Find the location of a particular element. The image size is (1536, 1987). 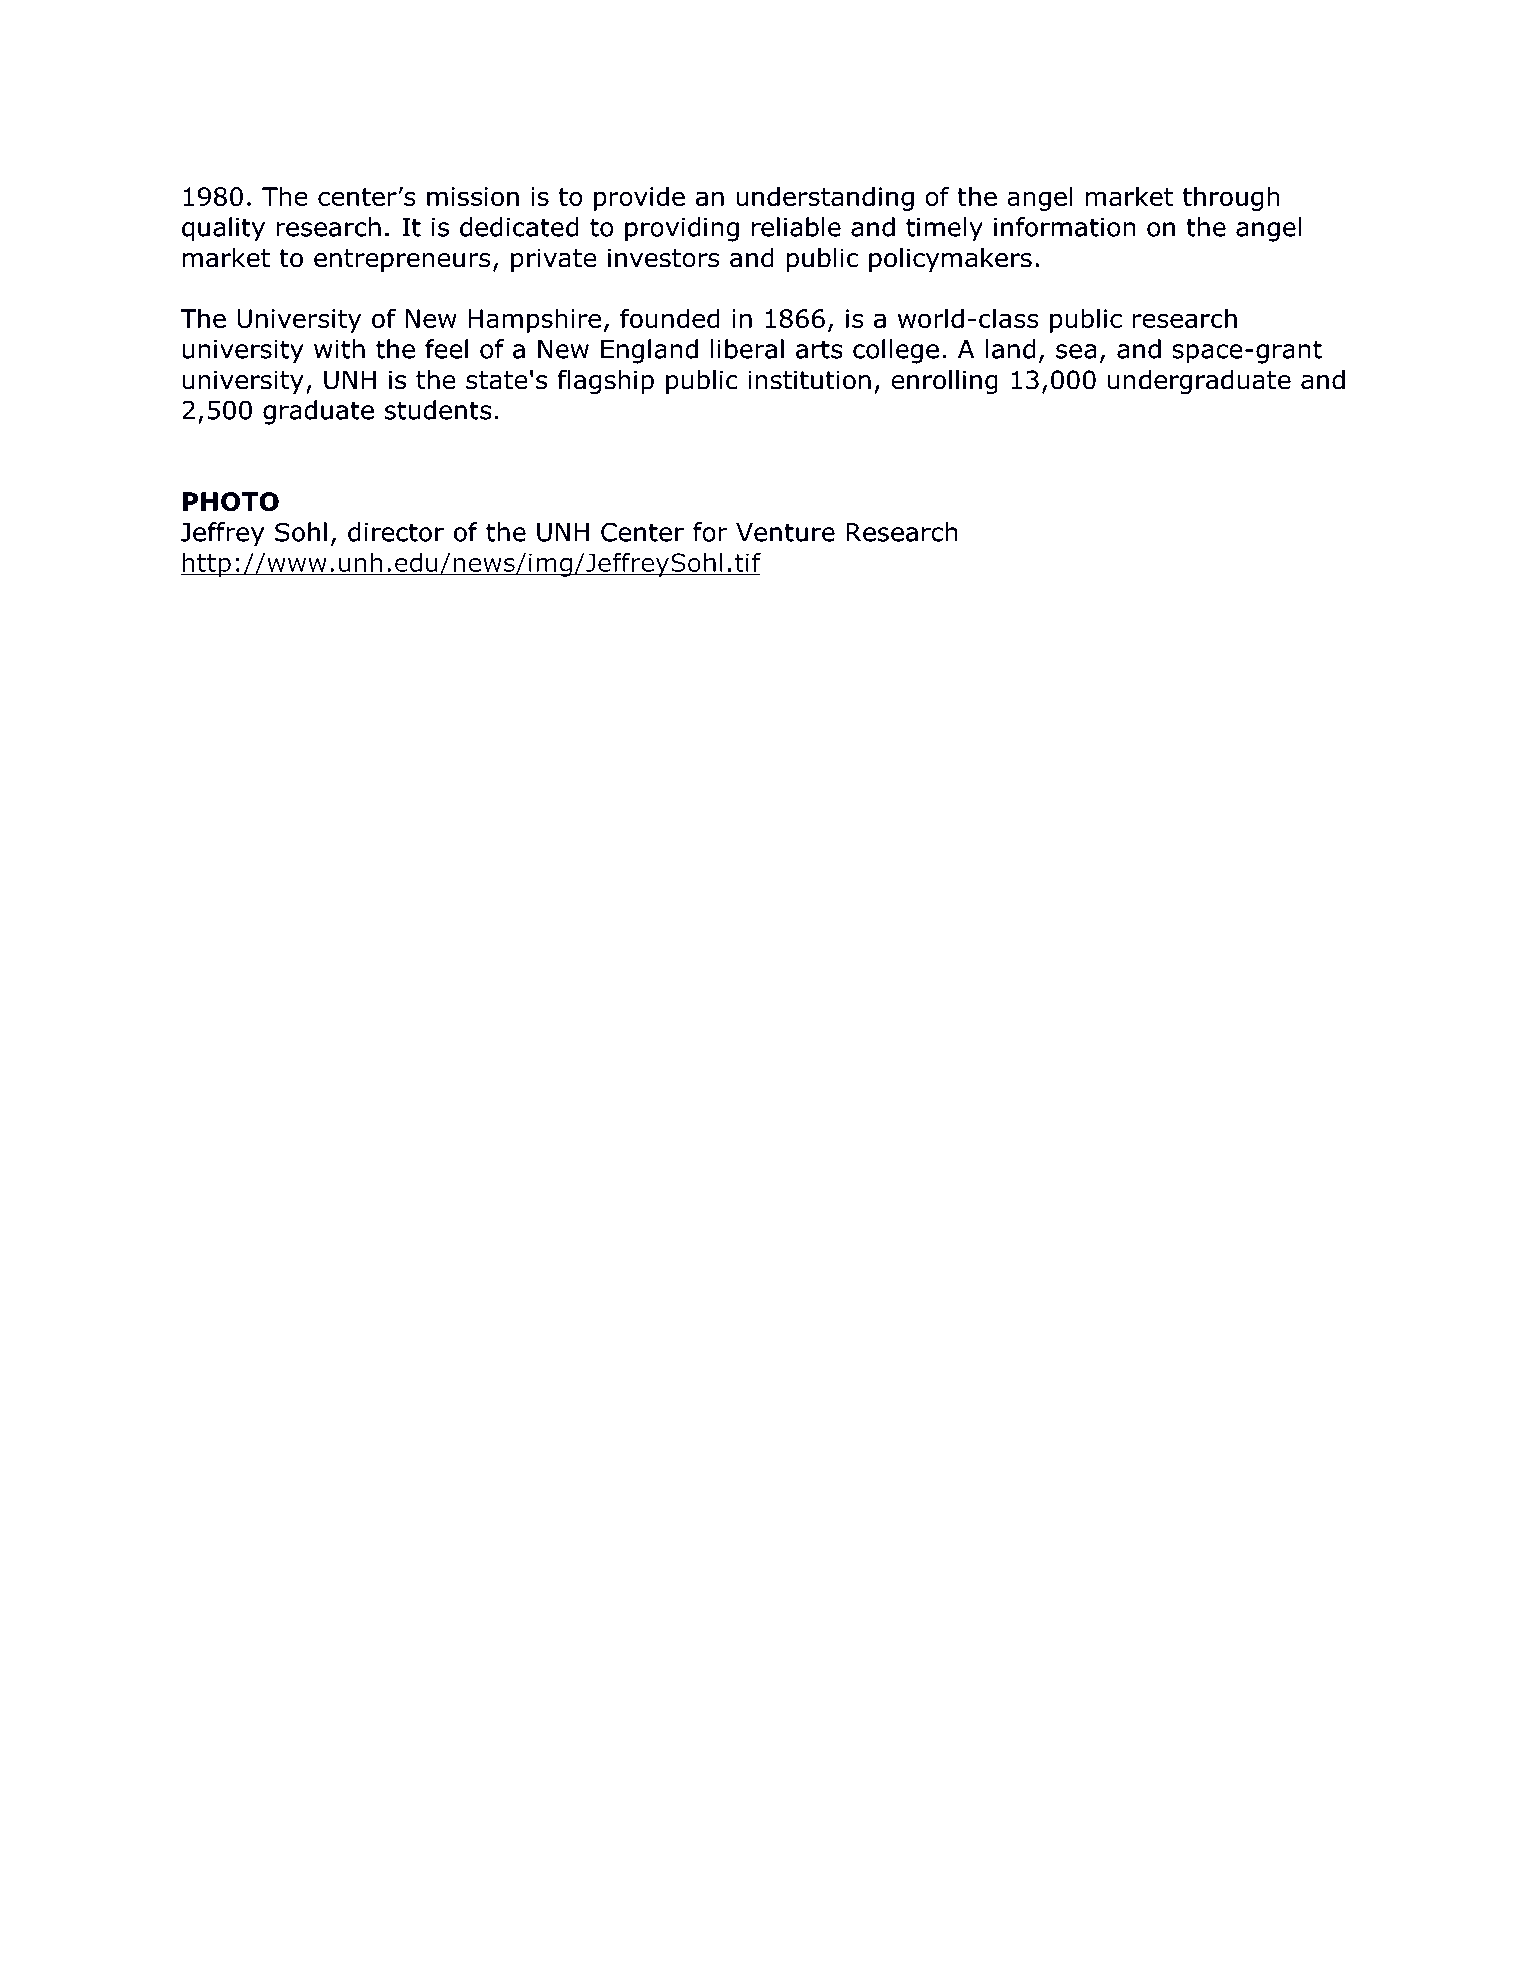

liberal is located at coordinates (747, 349).
